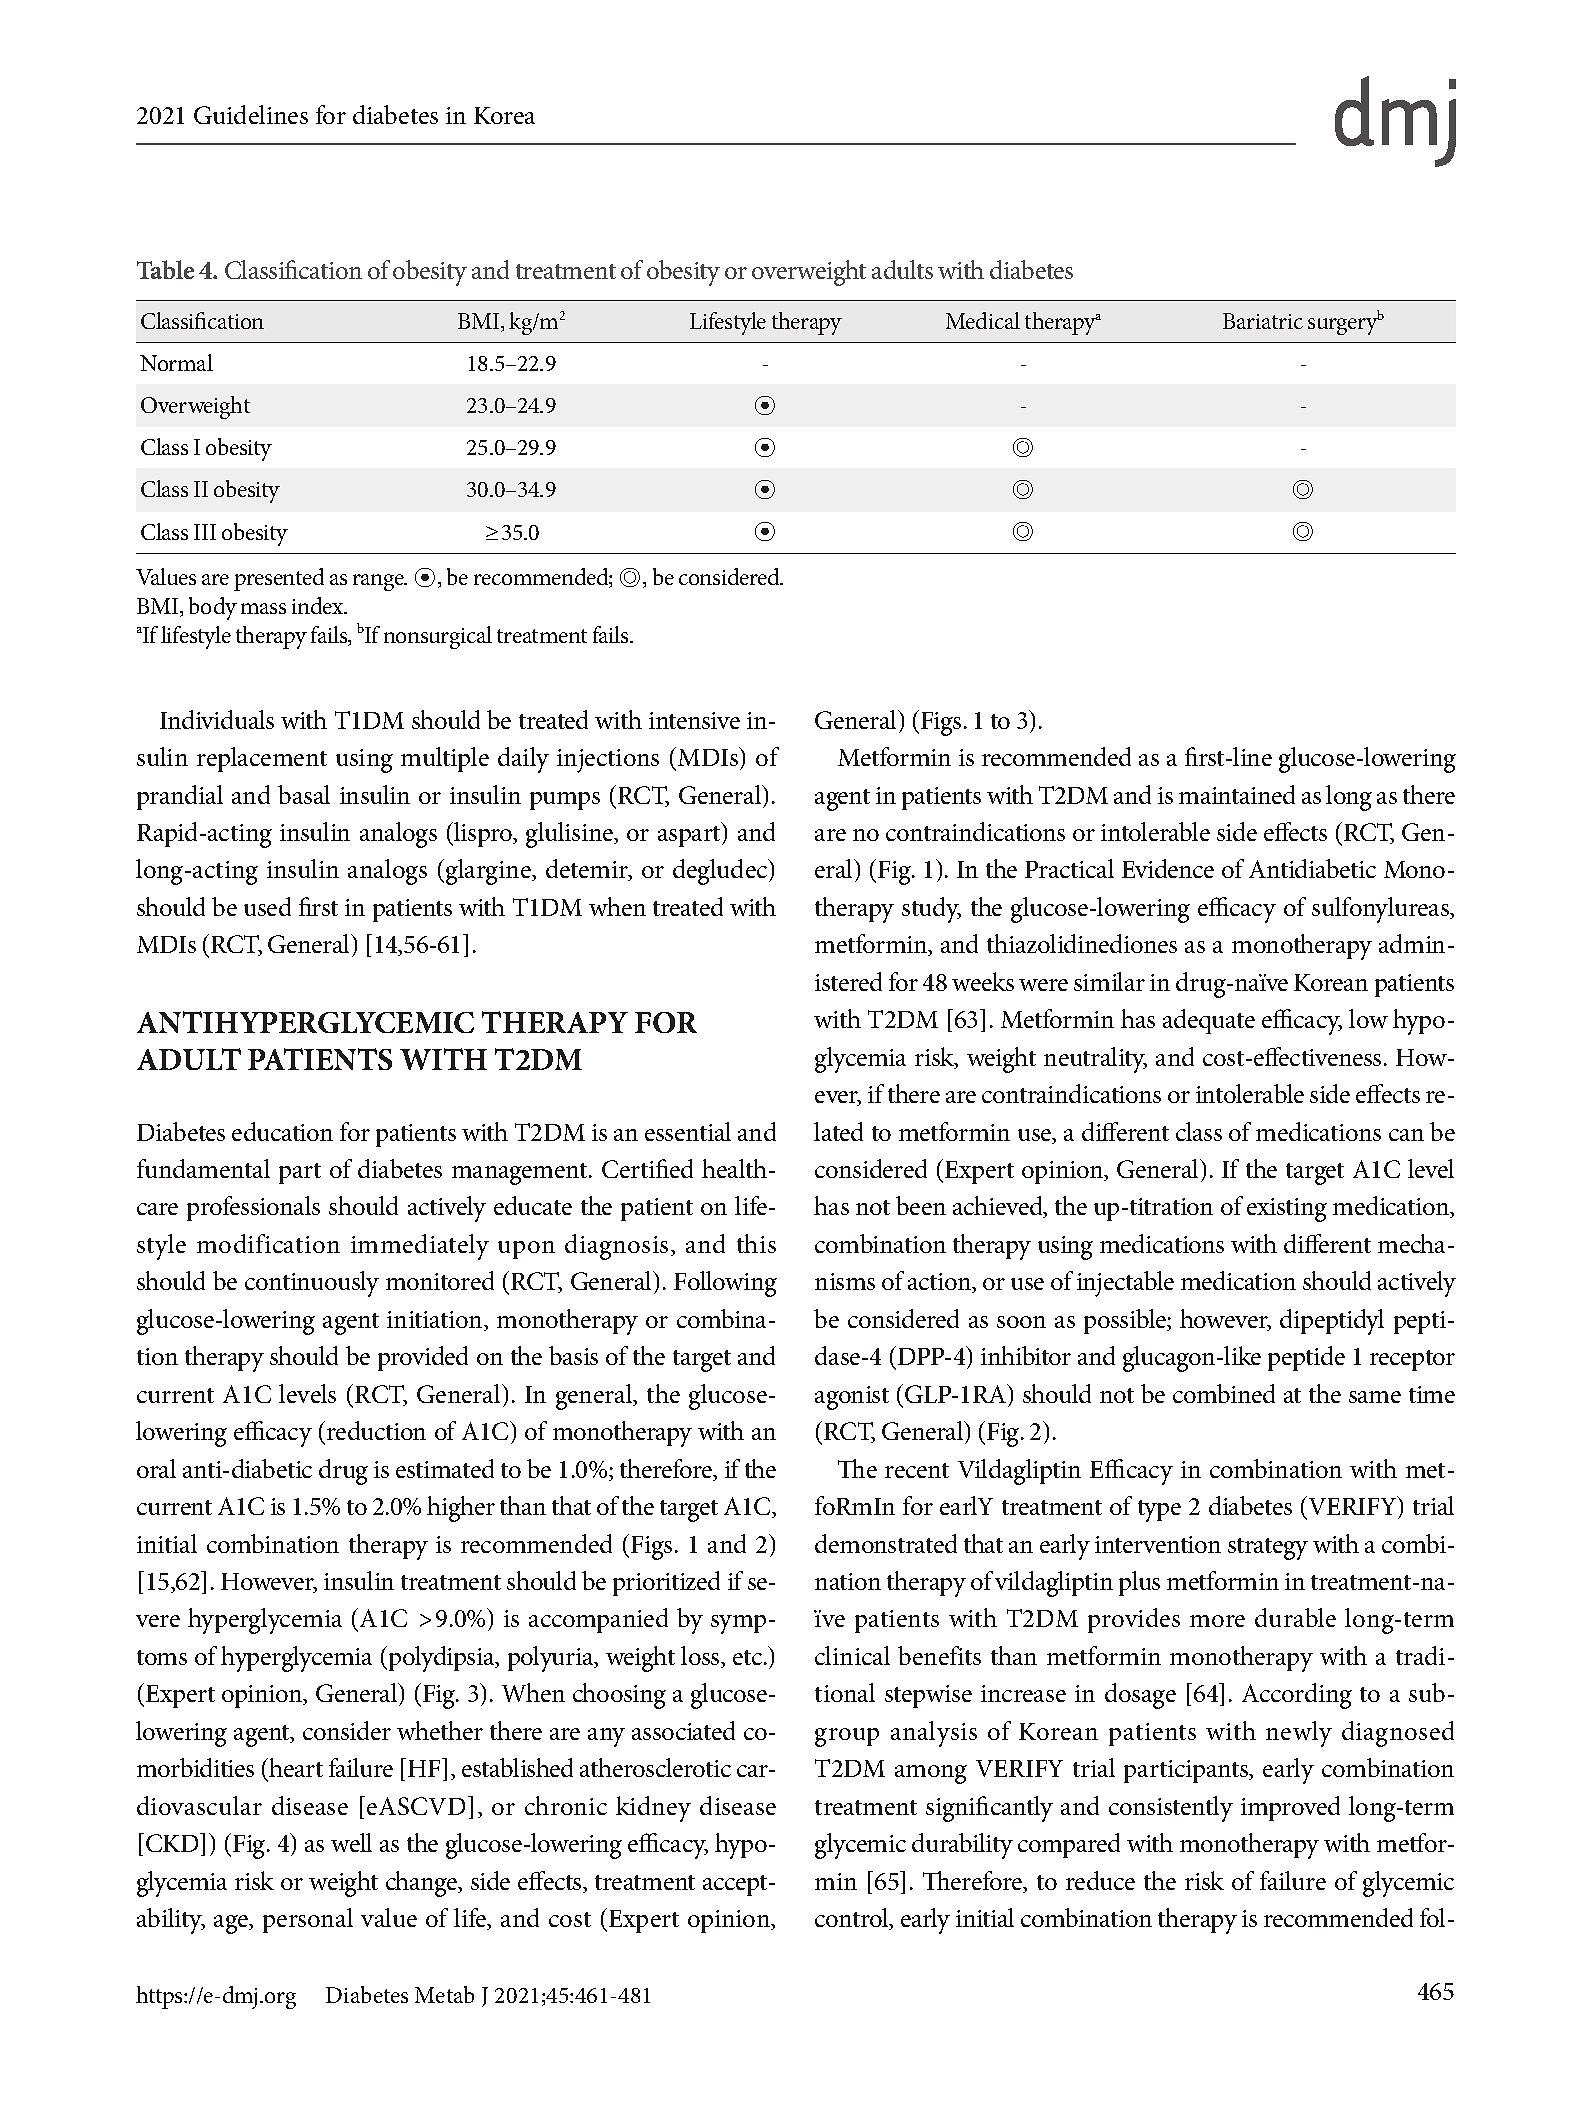 The image size is (1592, 2123). Describe the element at coordinates (1263, 321) in the document. I see `Bariatric` at that location.
